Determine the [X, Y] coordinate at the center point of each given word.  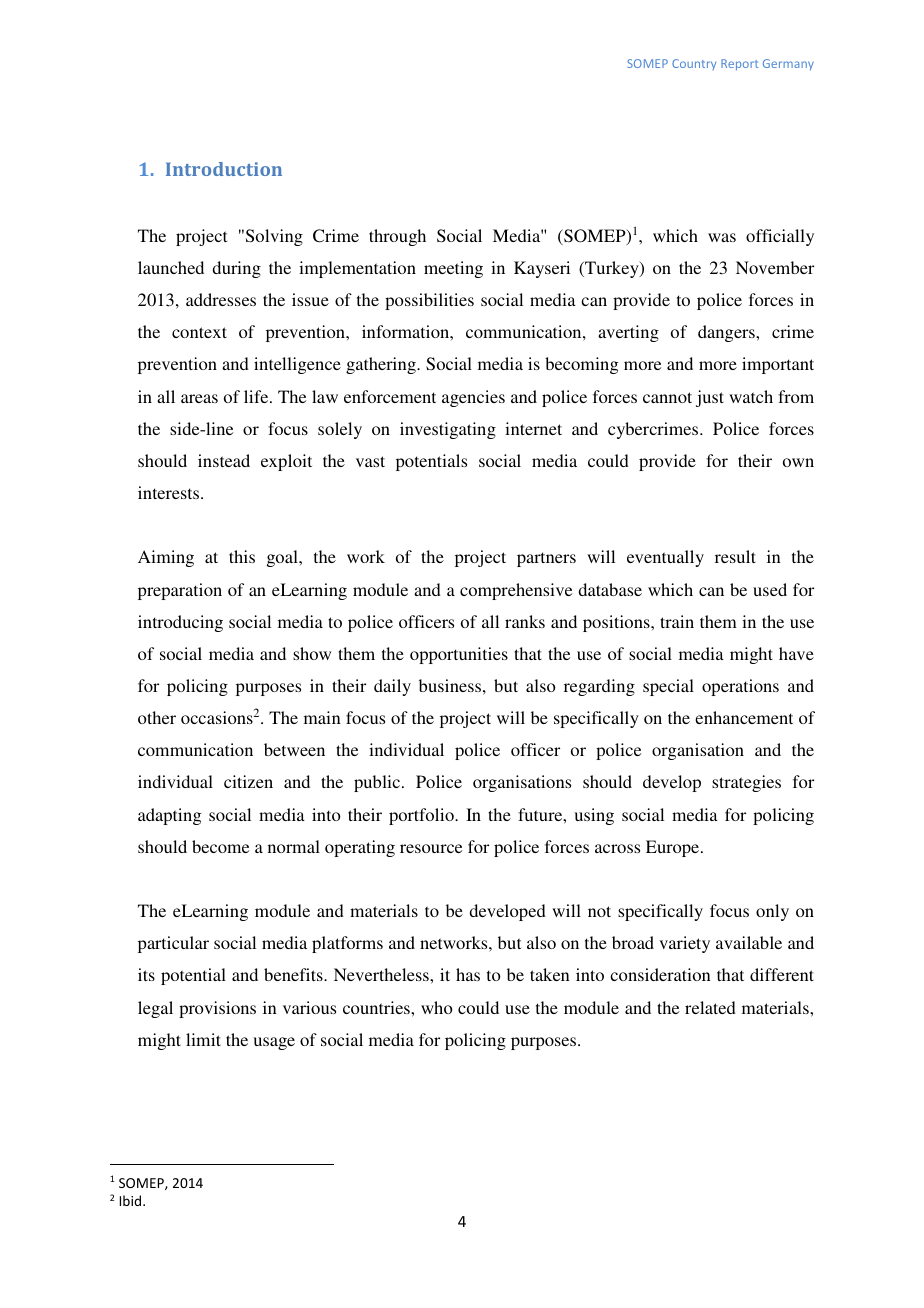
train [677, 621]
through [397, 237]
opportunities [459, 655]
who [437, 1007]
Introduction [224, 169]
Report [739, 64]
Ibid [132, 1200]
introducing [180, 623]
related [710, 1007]
